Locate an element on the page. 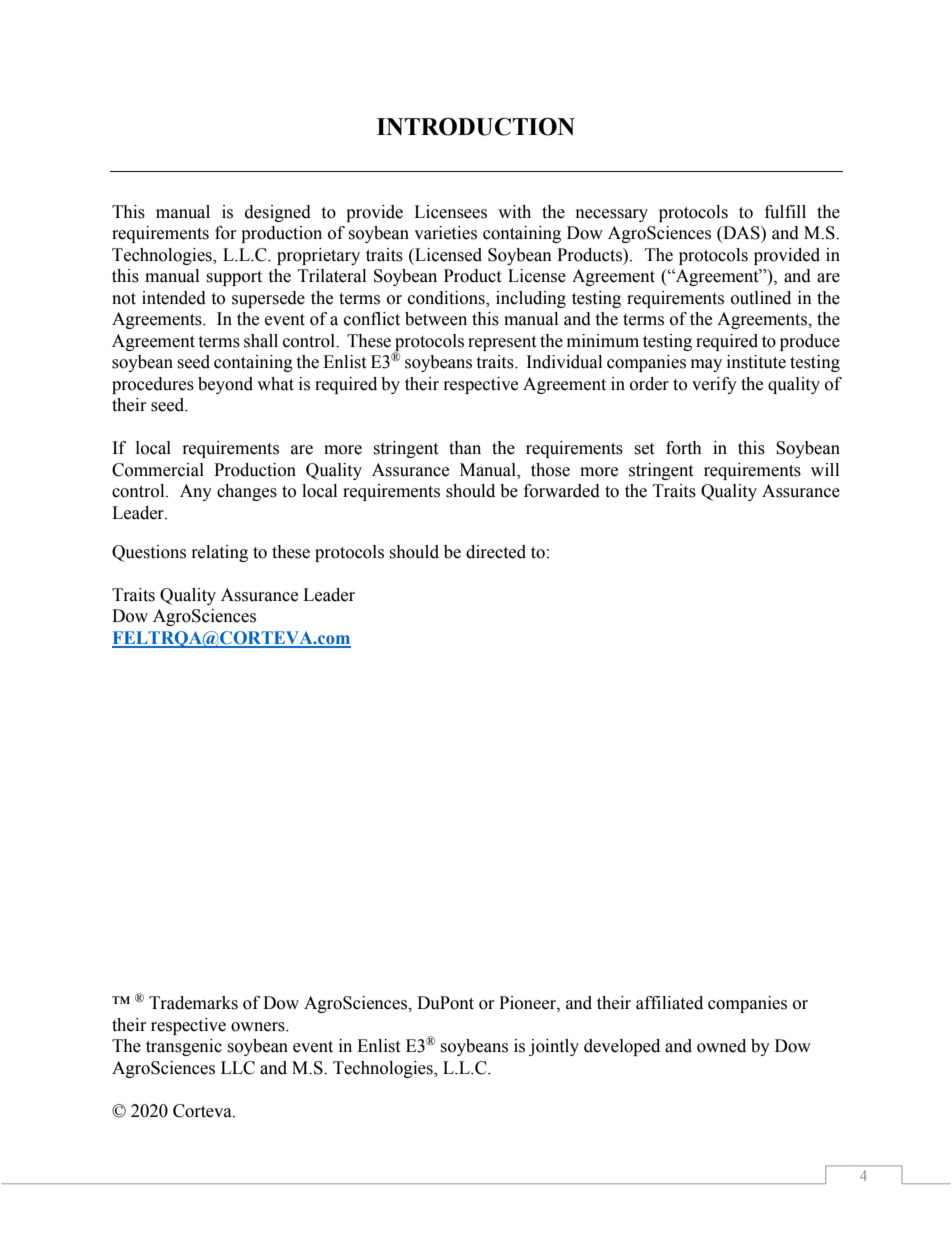  relating is located at coordinates (220, 553).
